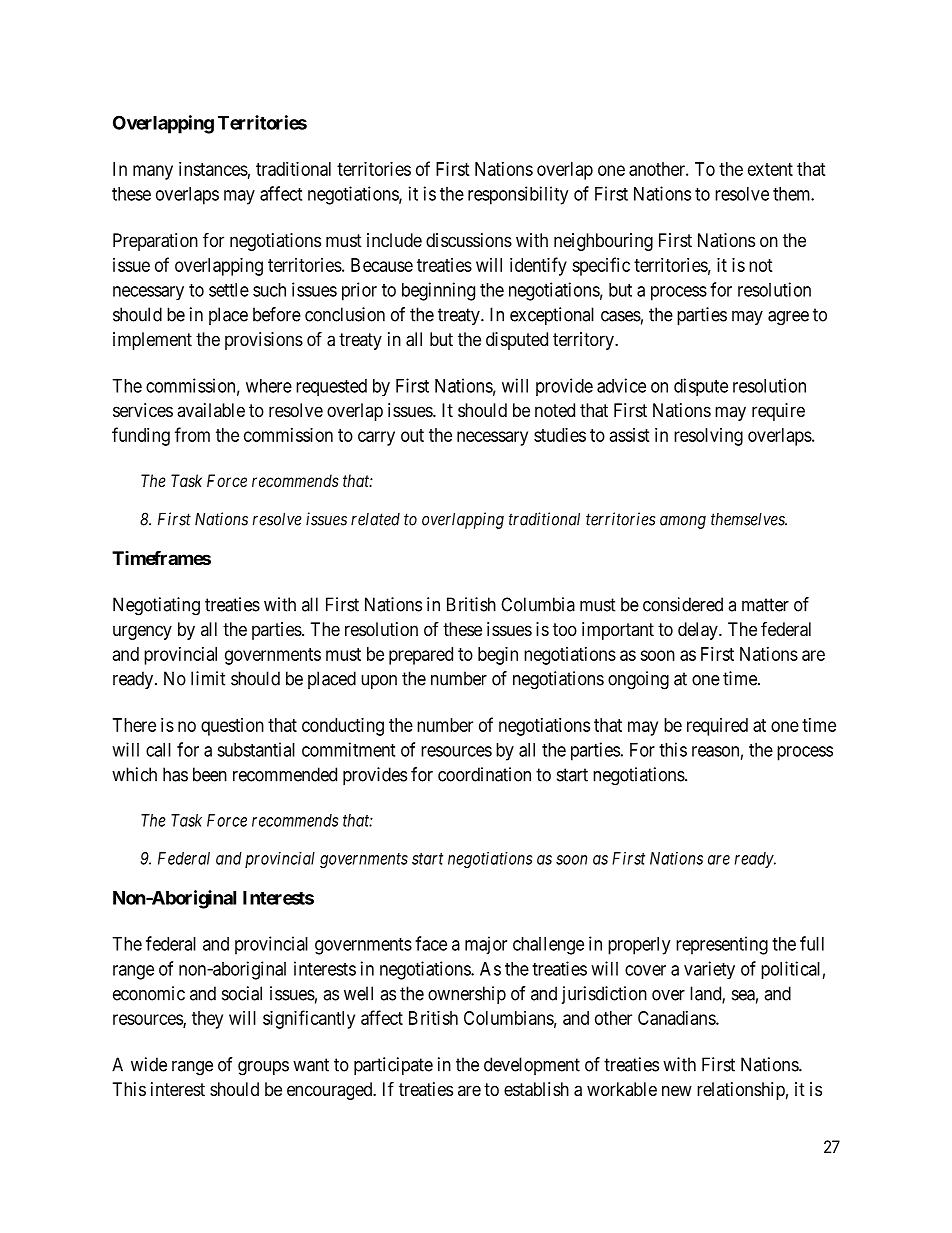  Describe the element at coordinates (518, 195) in the document. I see `responsibility` at that location.
